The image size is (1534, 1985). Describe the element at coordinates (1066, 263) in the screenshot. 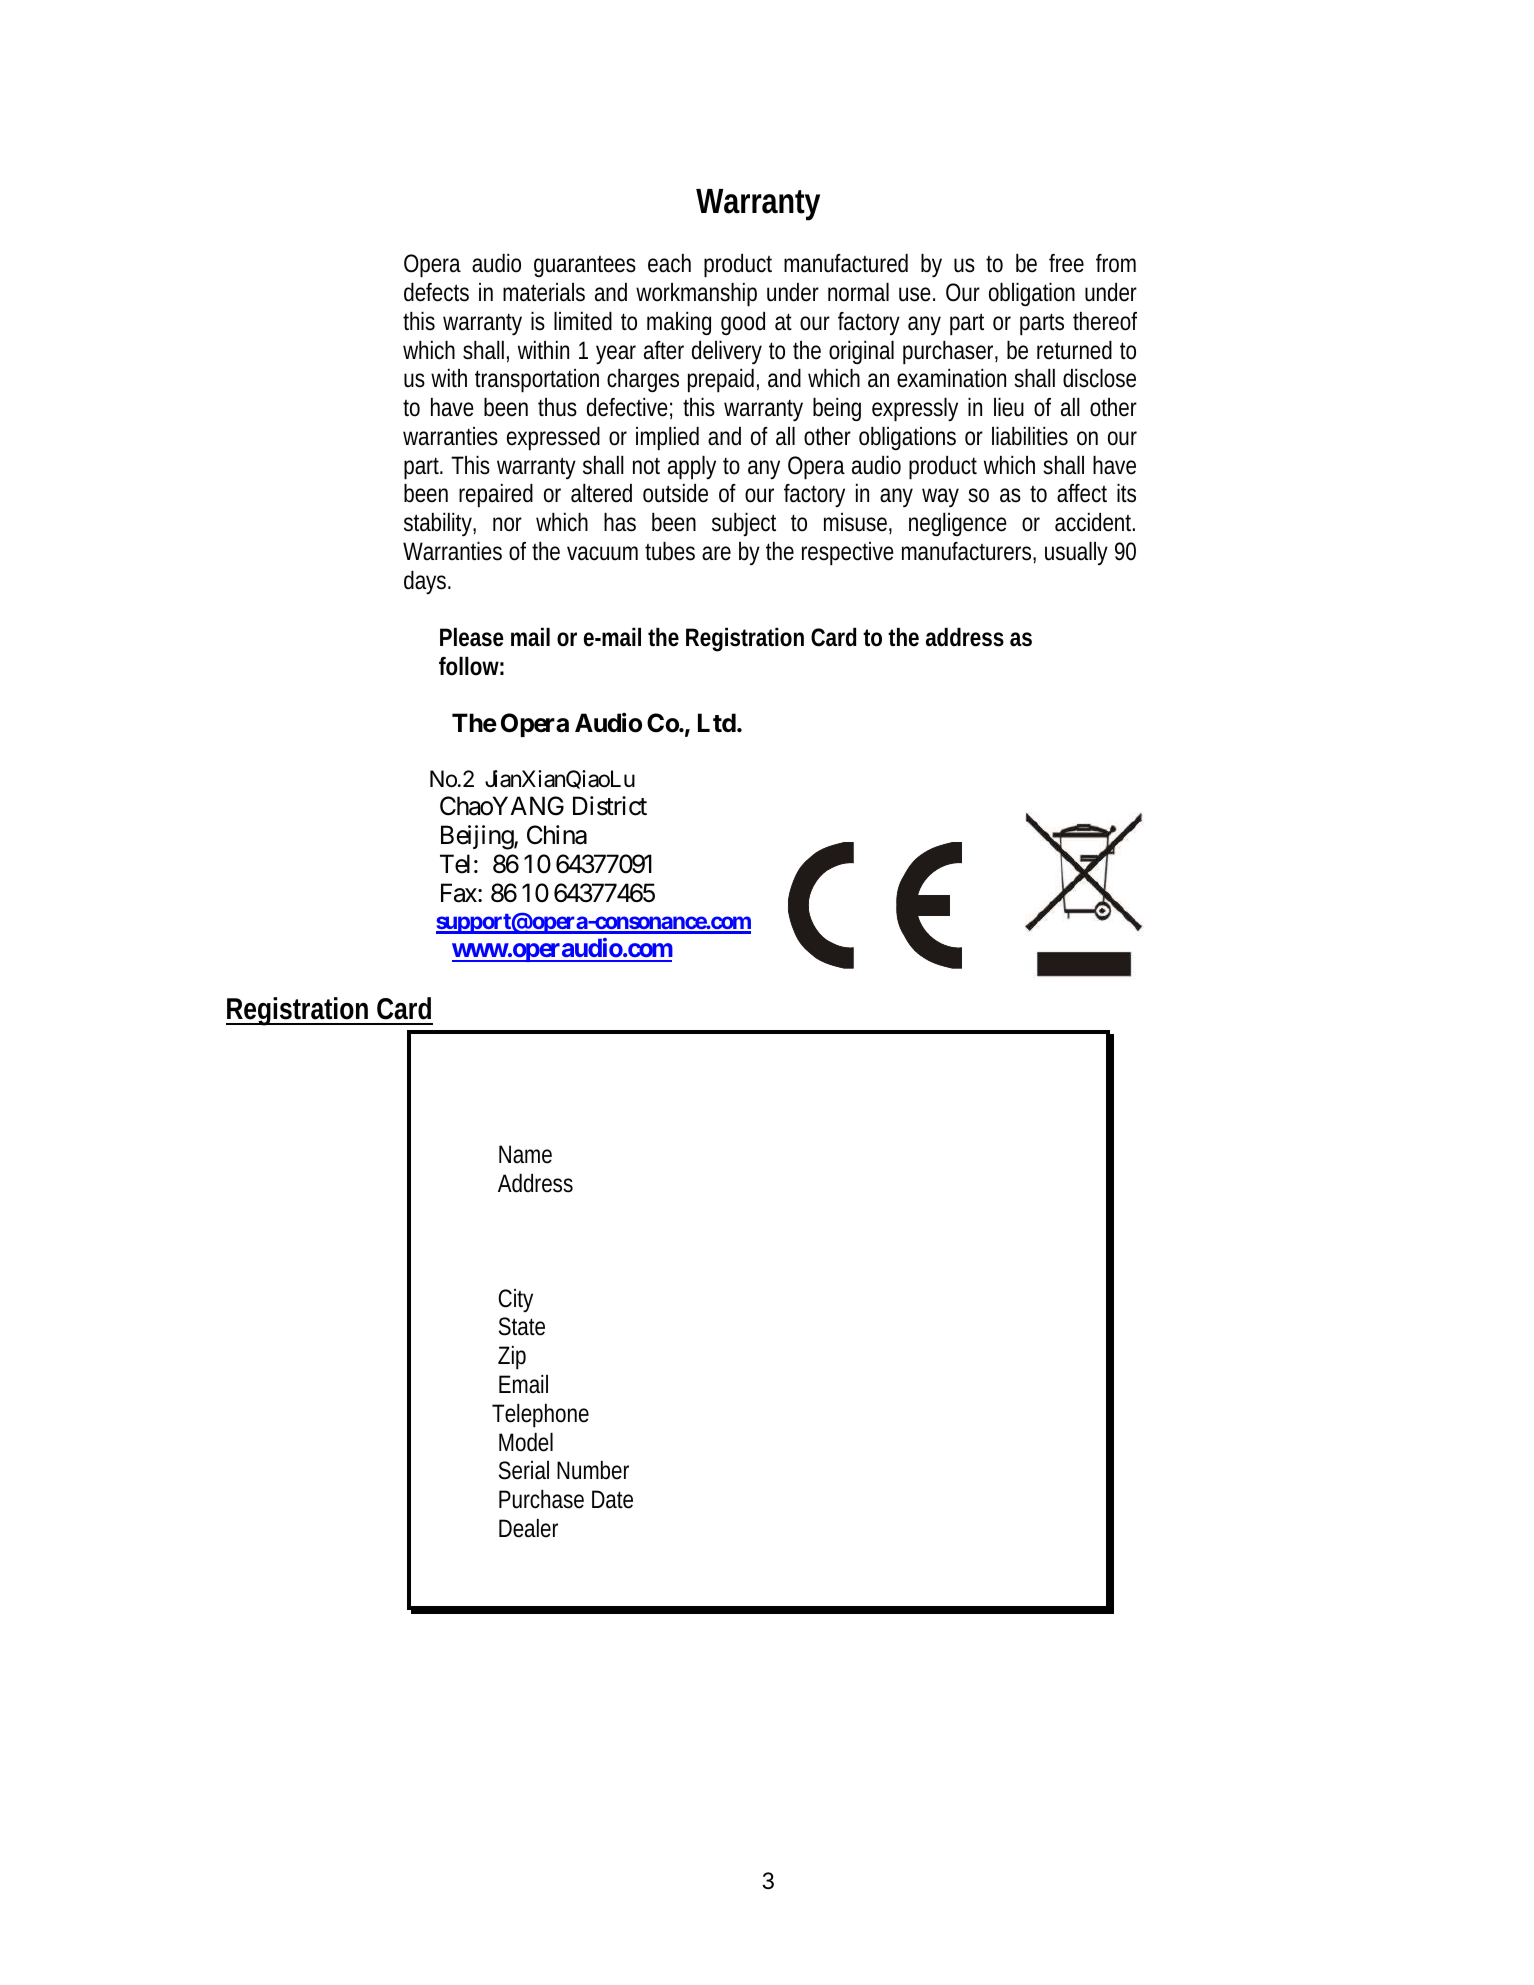

I see `free` at that location.
